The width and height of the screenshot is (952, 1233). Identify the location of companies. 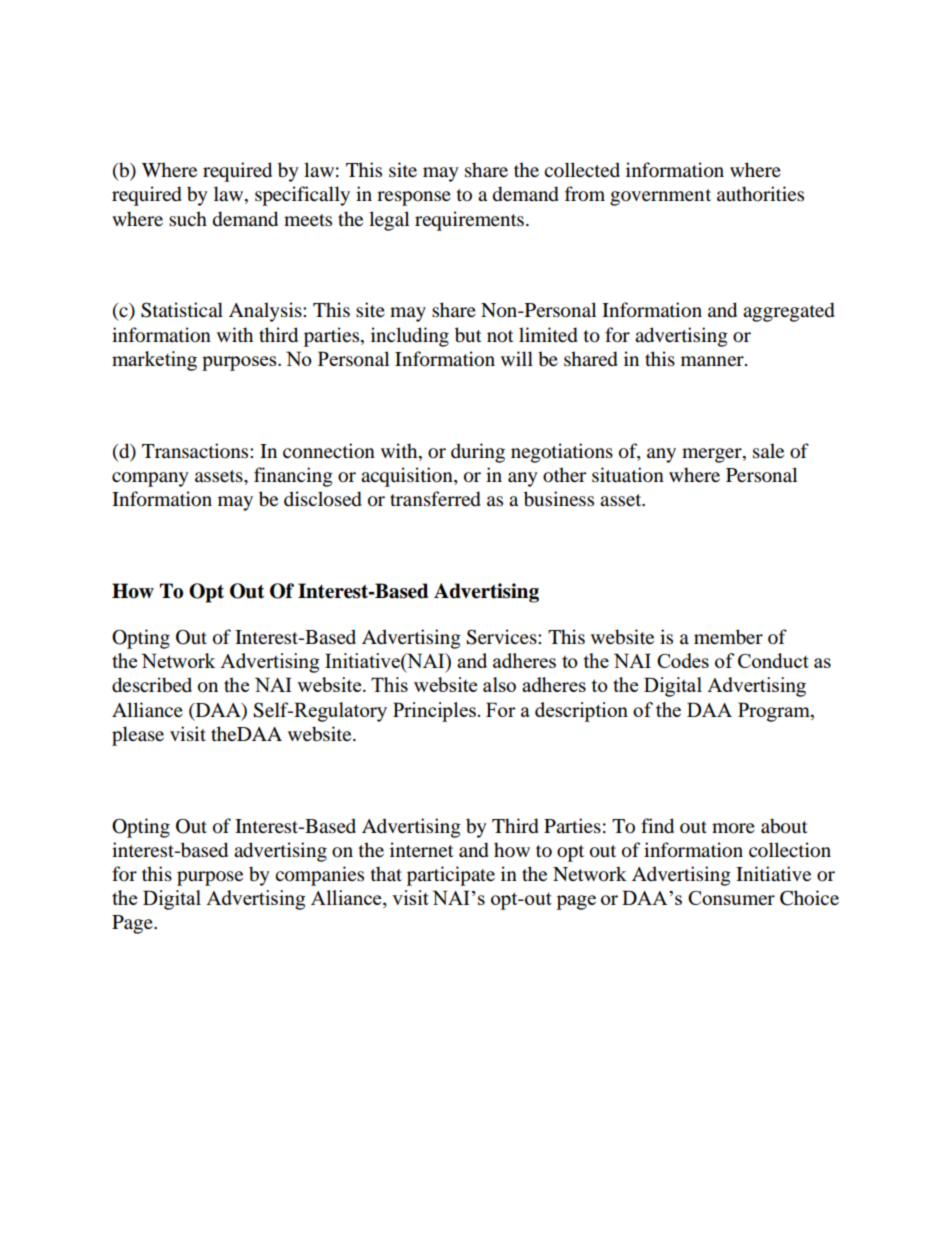
(319, 876).
